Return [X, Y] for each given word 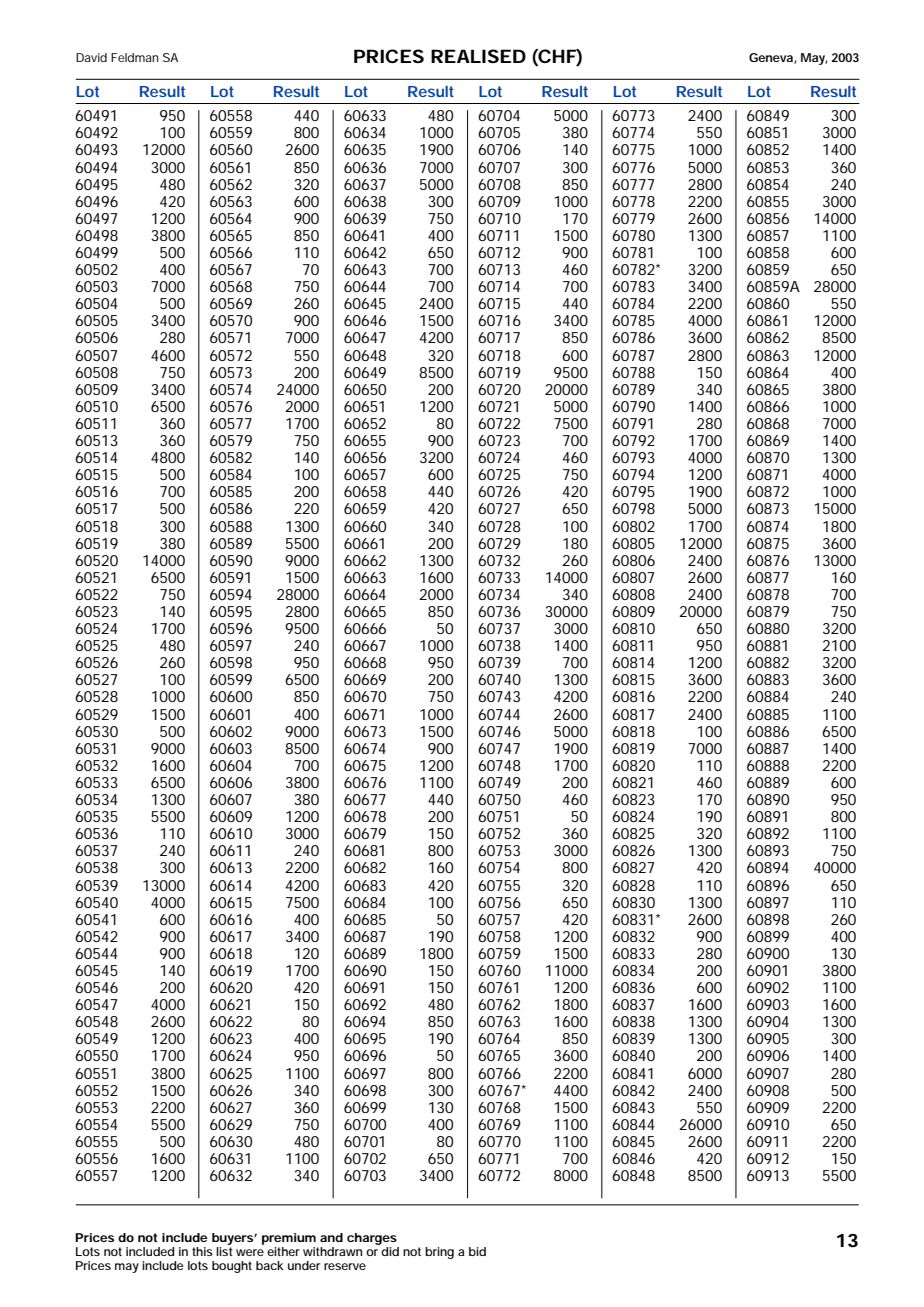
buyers [233, 1240]
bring [439, 1253]
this [202, 1251]
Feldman [135, 57]
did [390, 1251]
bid [477, 1251]
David [91, 57]
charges [373, 1240]
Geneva [772, 58]
